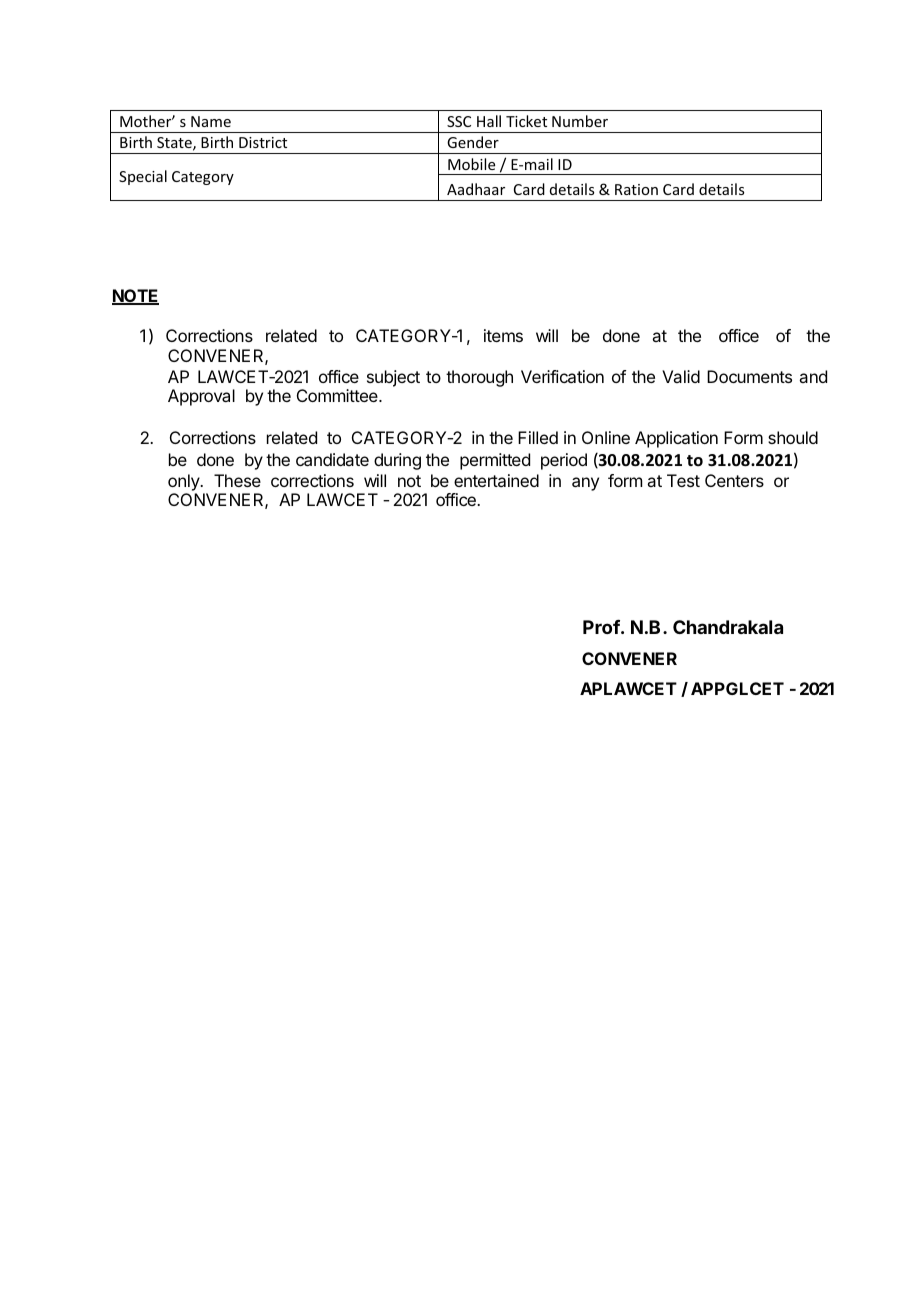 Image resolution: width=924 pixels, height=1308 pixels. What do you see at coordinates (636, 189) in the screenshot?
I see `Ration` at bounding box center [636, 189].
